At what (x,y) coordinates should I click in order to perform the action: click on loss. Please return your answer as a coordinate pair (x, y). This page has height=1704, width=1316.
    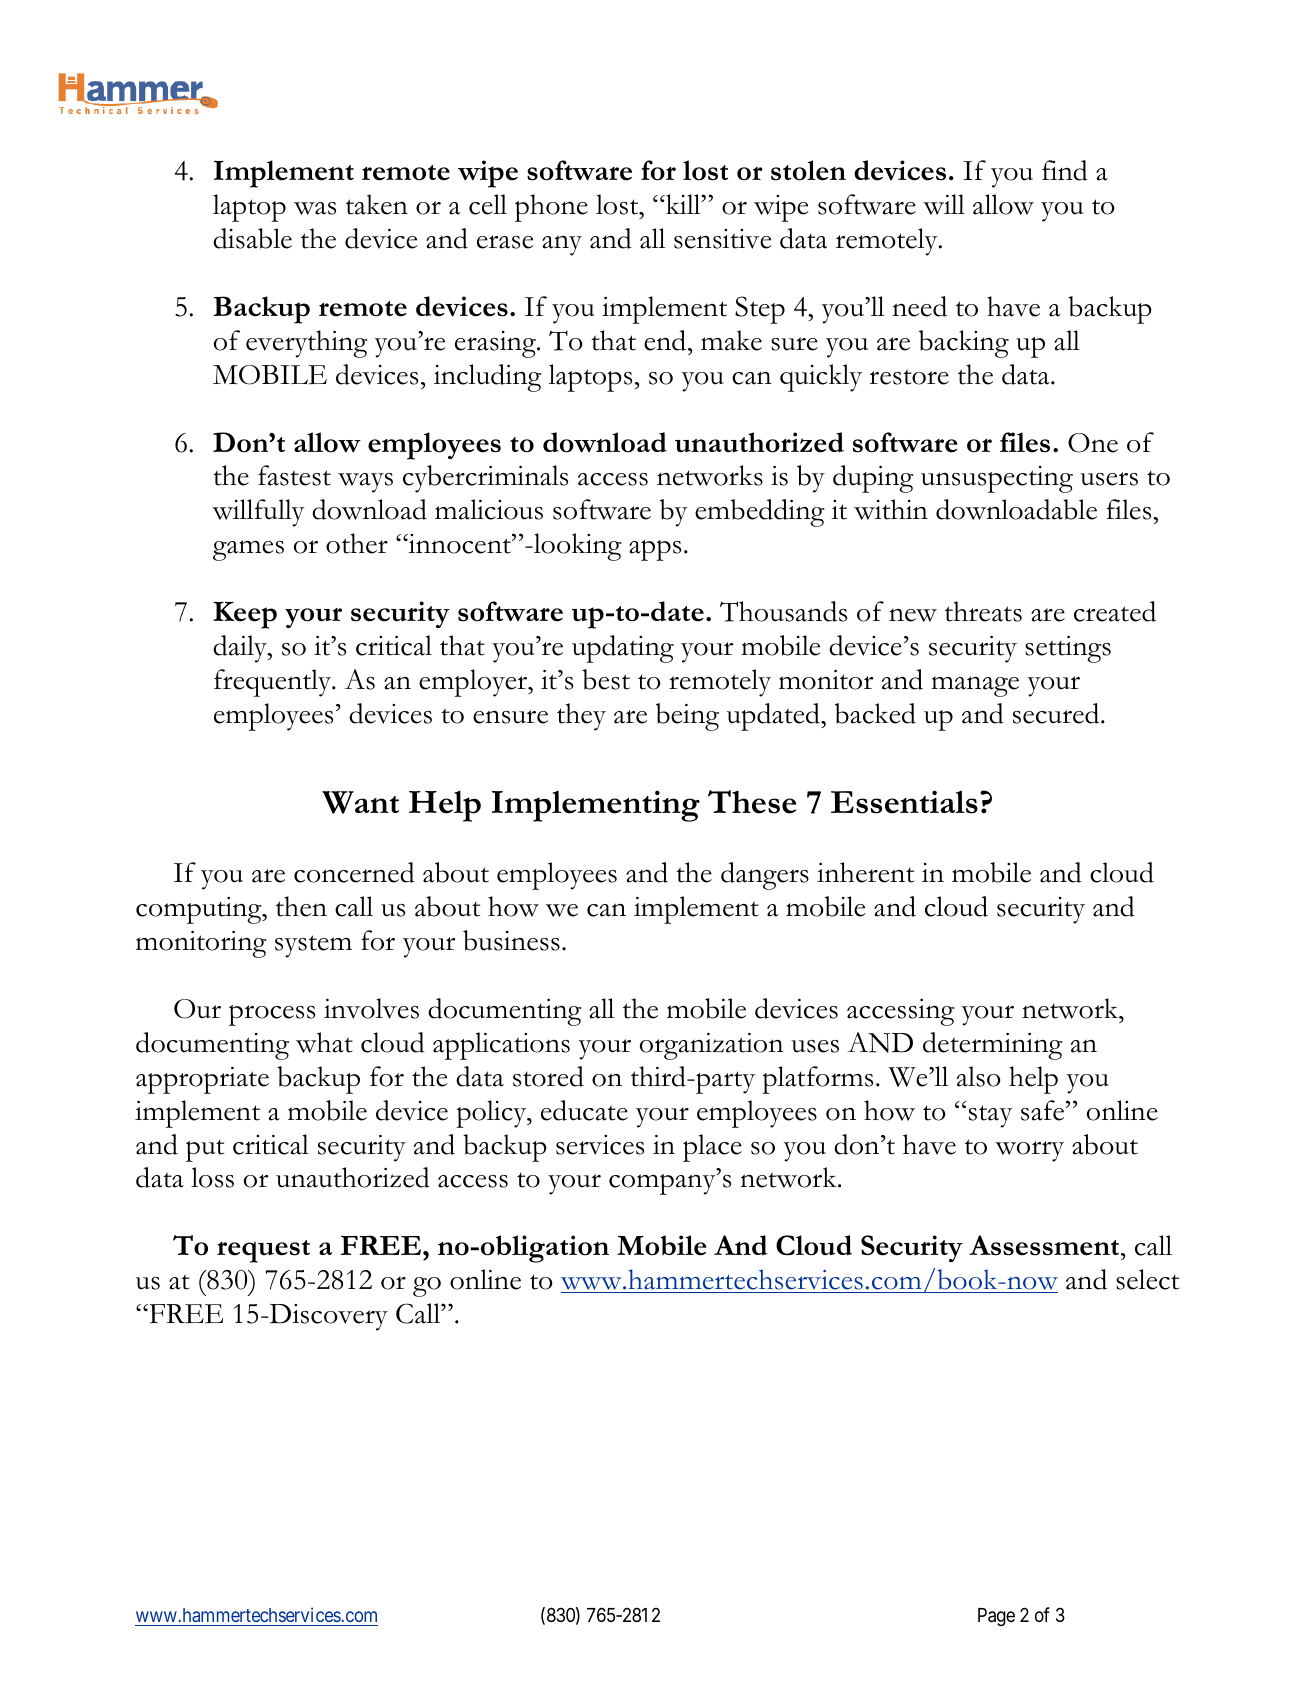
    Looking at the image, I should click on (212, 1177).
